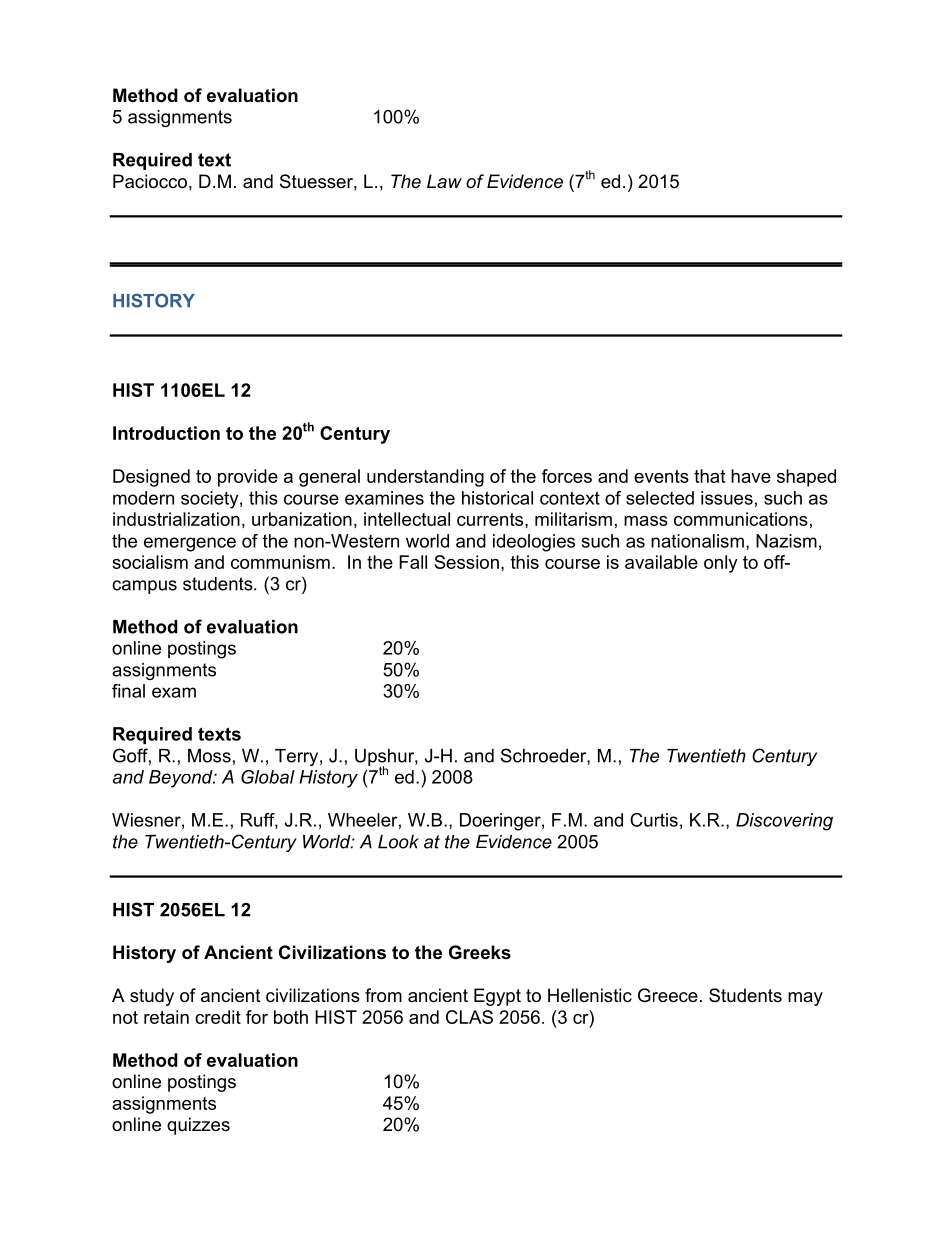 Image resolution: width=952 pixels, height=1233 pixels. I want to click on have, so click(751, 476).
